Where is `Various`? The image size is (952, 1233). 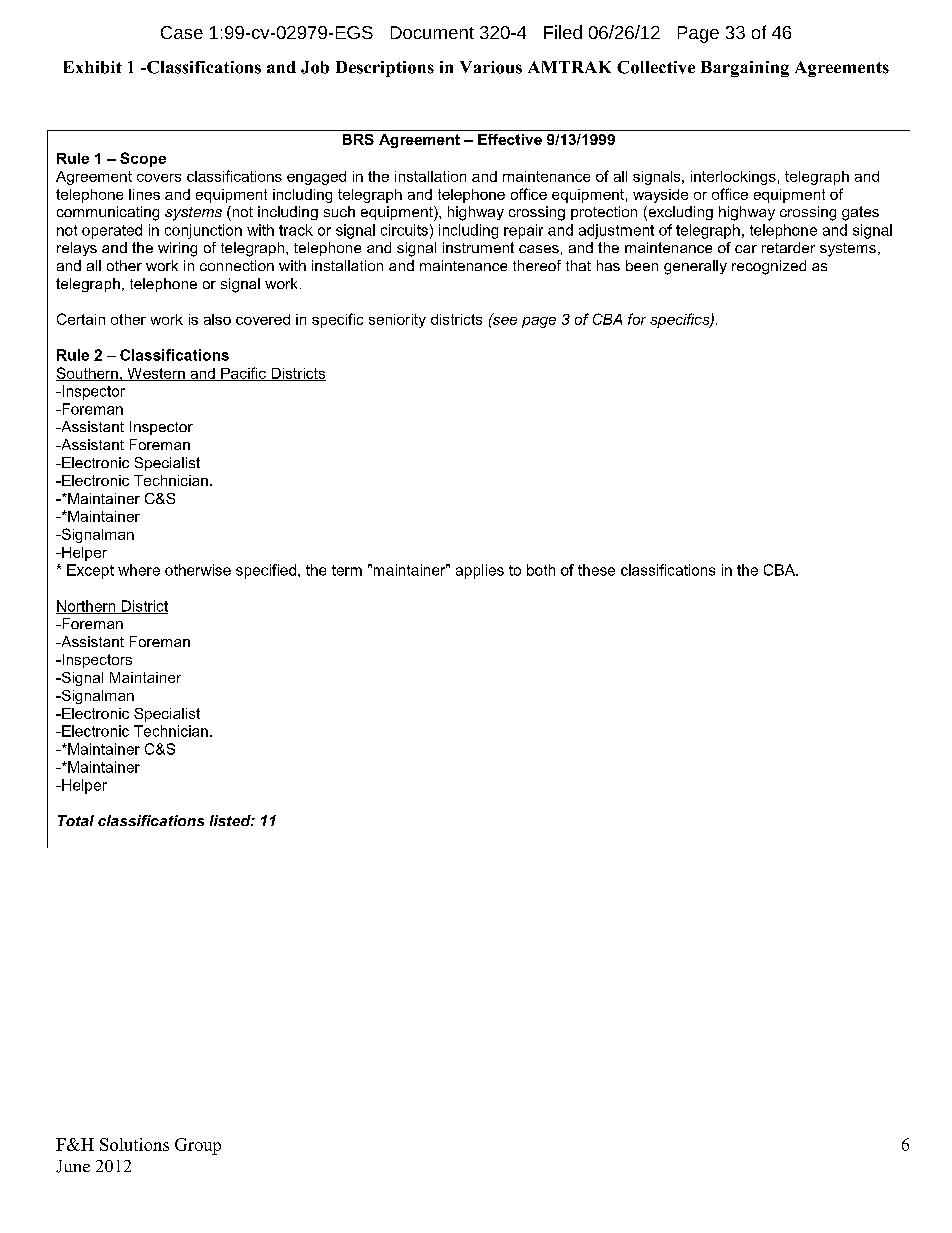 Various is located at coordinates (491, 67).
